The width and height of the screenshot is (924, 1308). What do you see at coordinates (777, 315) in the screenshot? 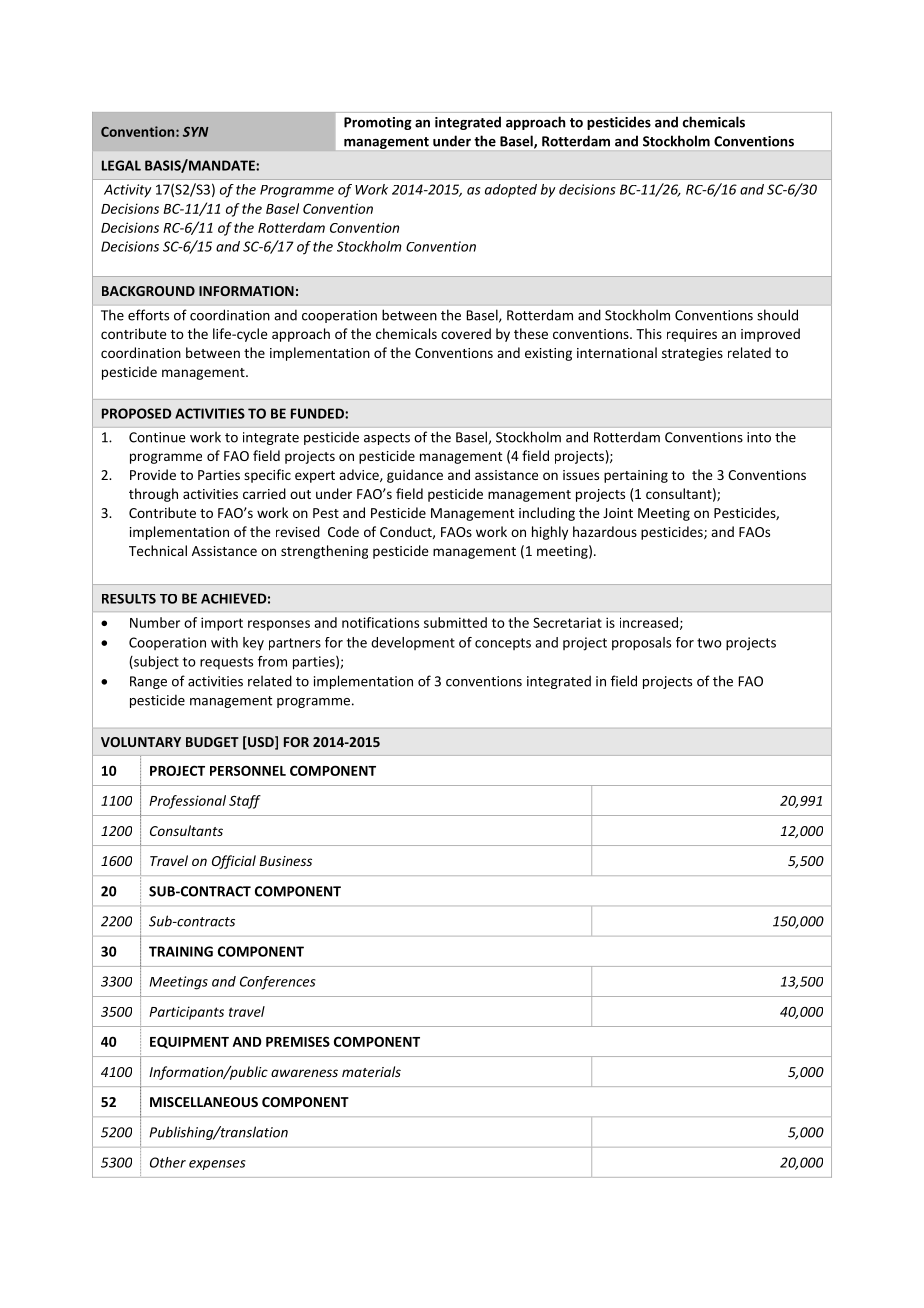
I see `should` at bounding box center [777, 315].
